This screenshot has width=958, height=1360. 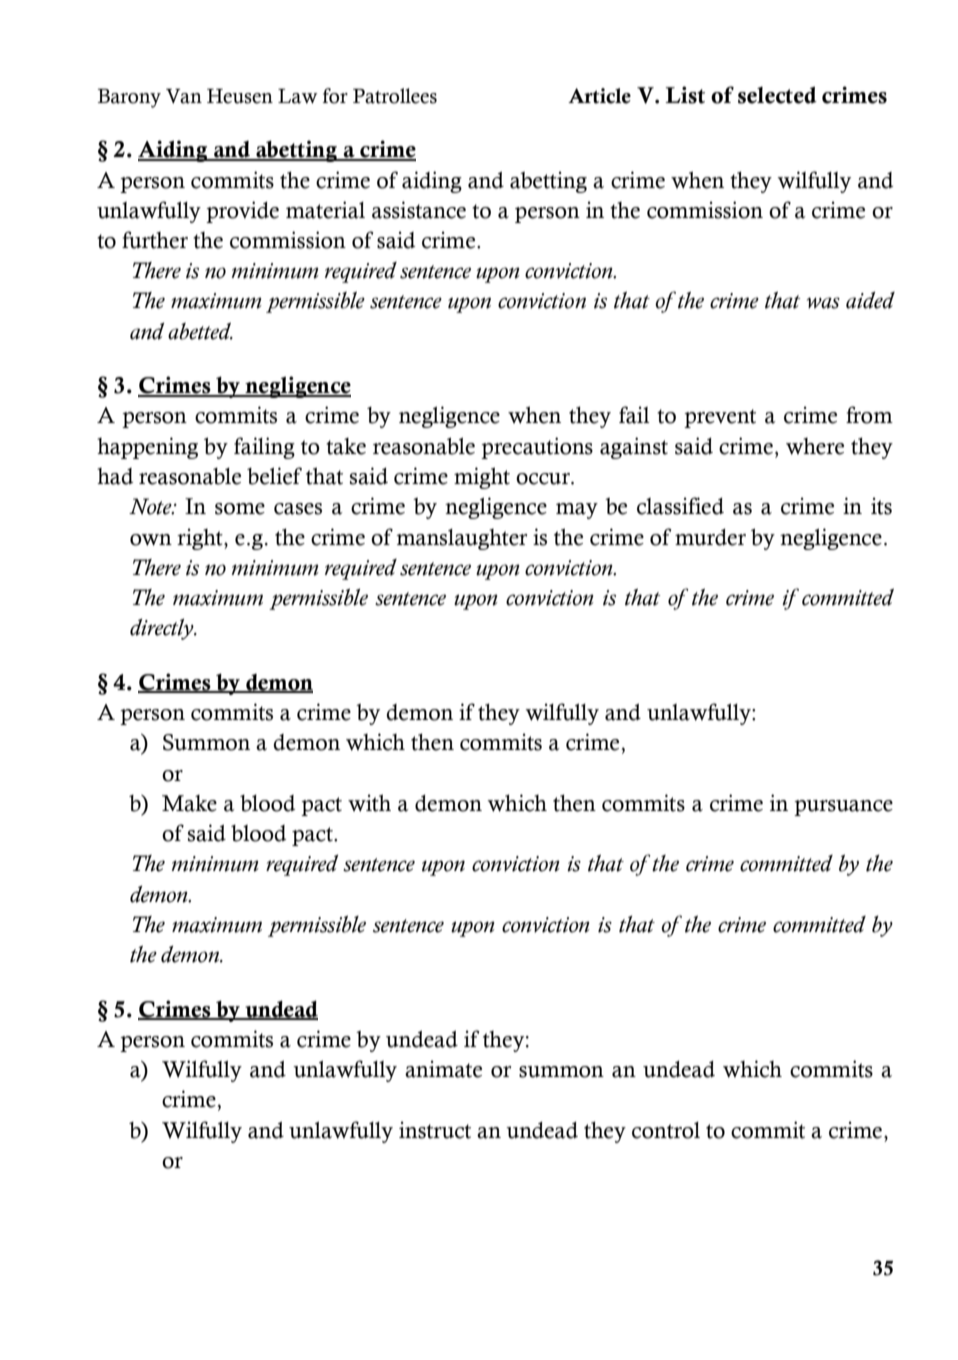 What do you see at coordinates (720, 418) in the screenshot?
I see `prevent` at bounding box center [720, 418].
